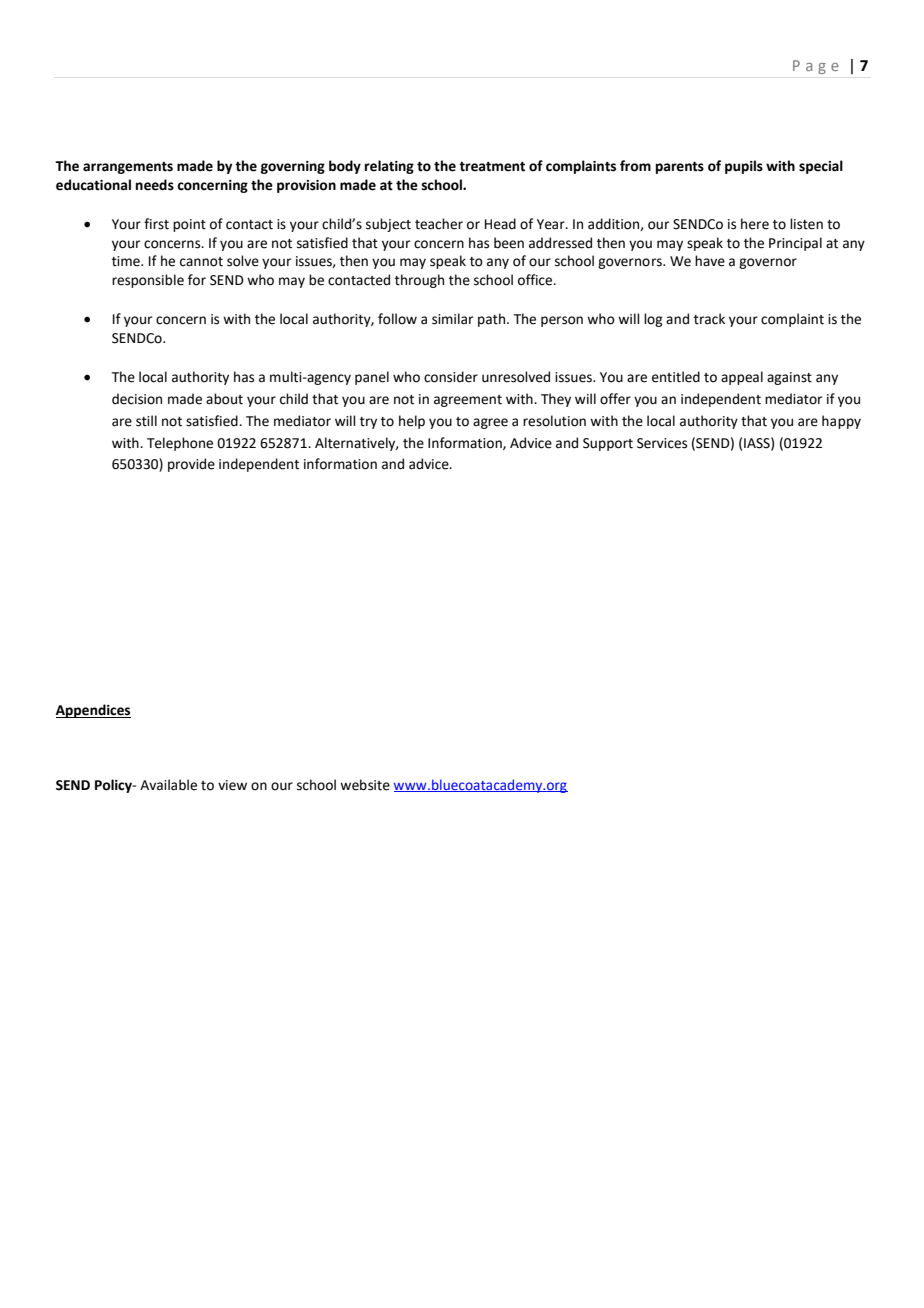  I want to click on help, so click(412, 422).
